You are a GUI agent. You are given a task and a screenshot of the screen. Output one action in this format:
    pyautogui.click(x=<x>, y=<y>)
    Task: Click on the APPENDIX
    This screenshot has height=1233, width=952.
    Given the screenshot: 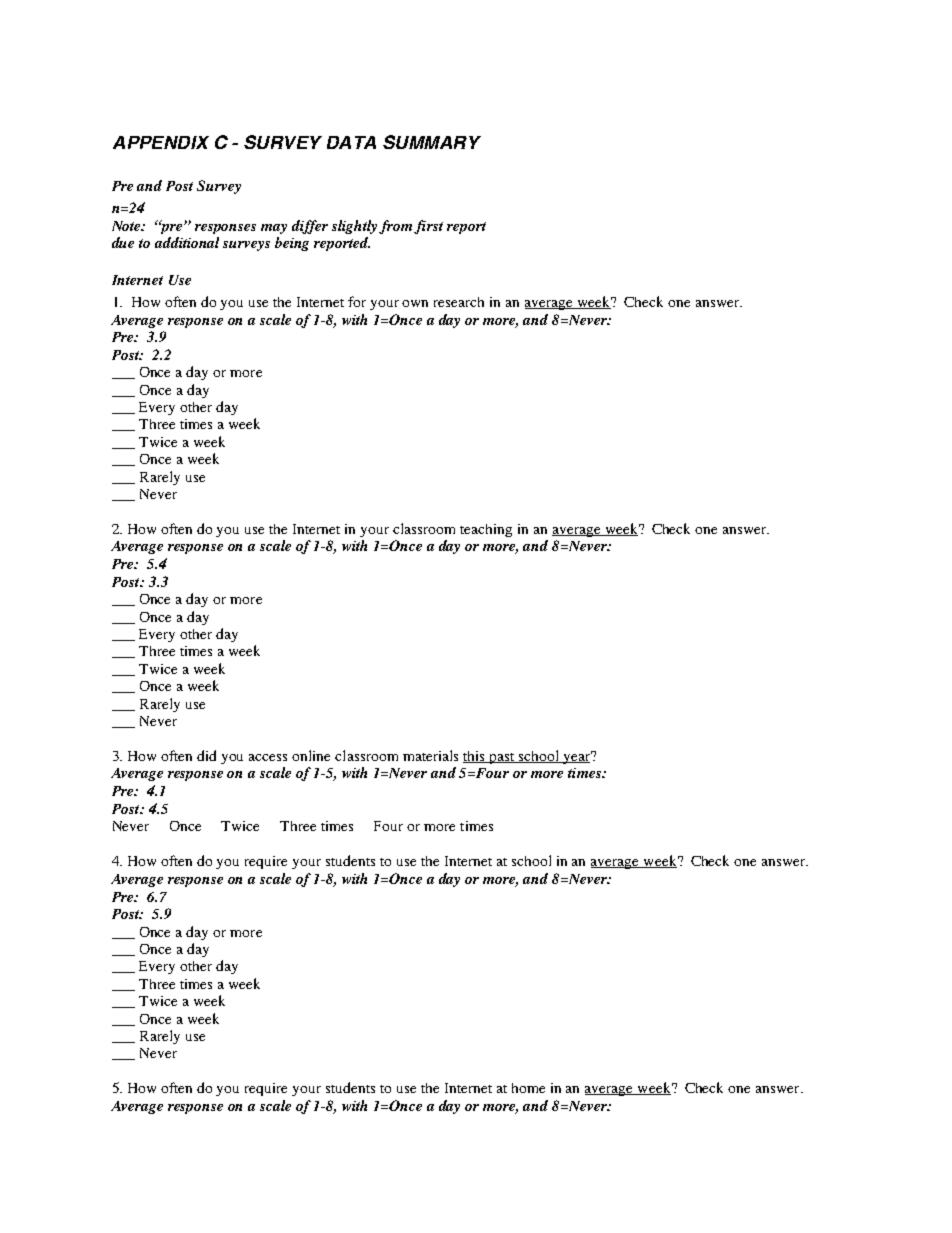 What is the action you would take?
    pyautogui.click(x=161, y=142)
